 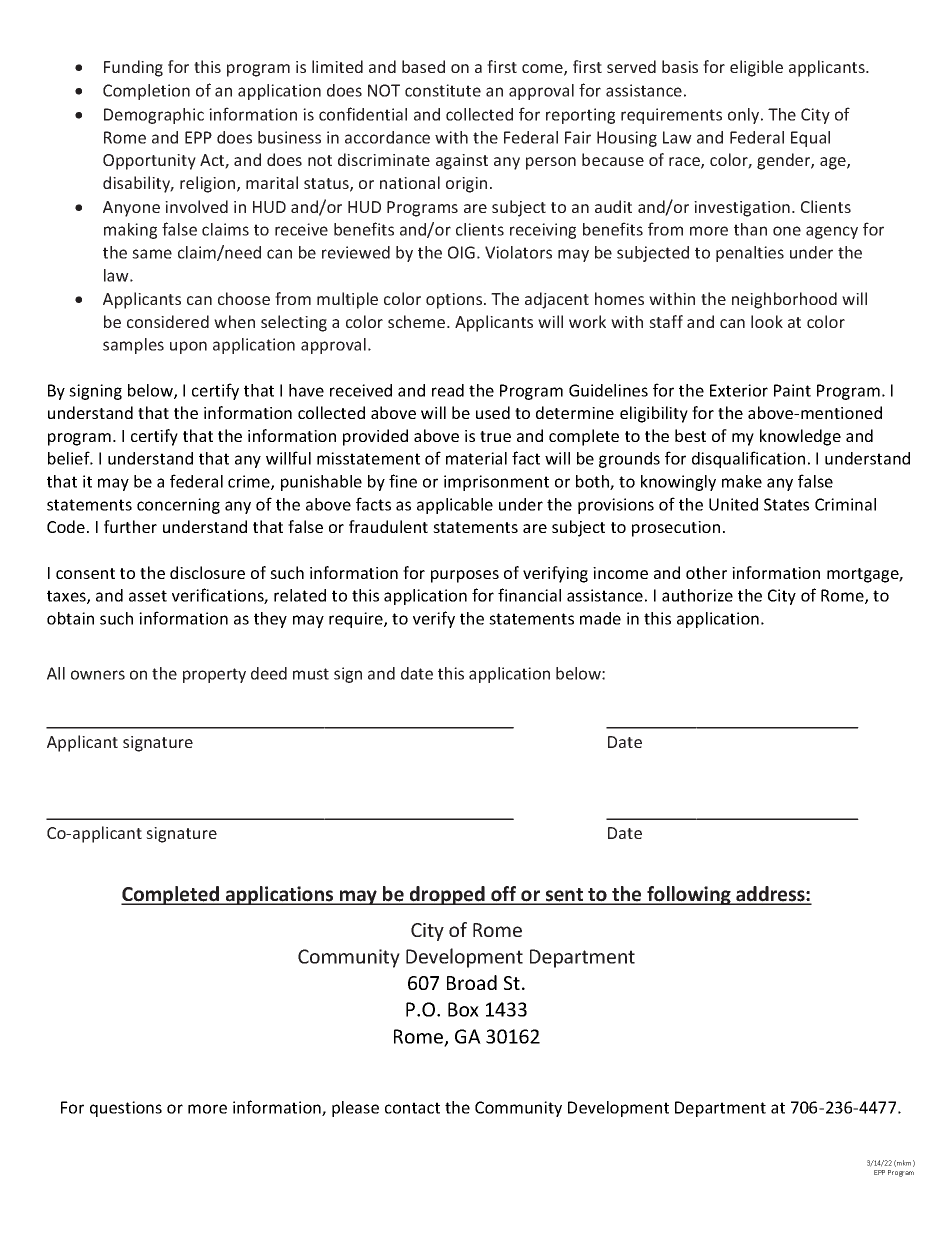 What do you see at coordinates (447, 895) in the page?
I see `dropped` at bounding box center [447, 895].
